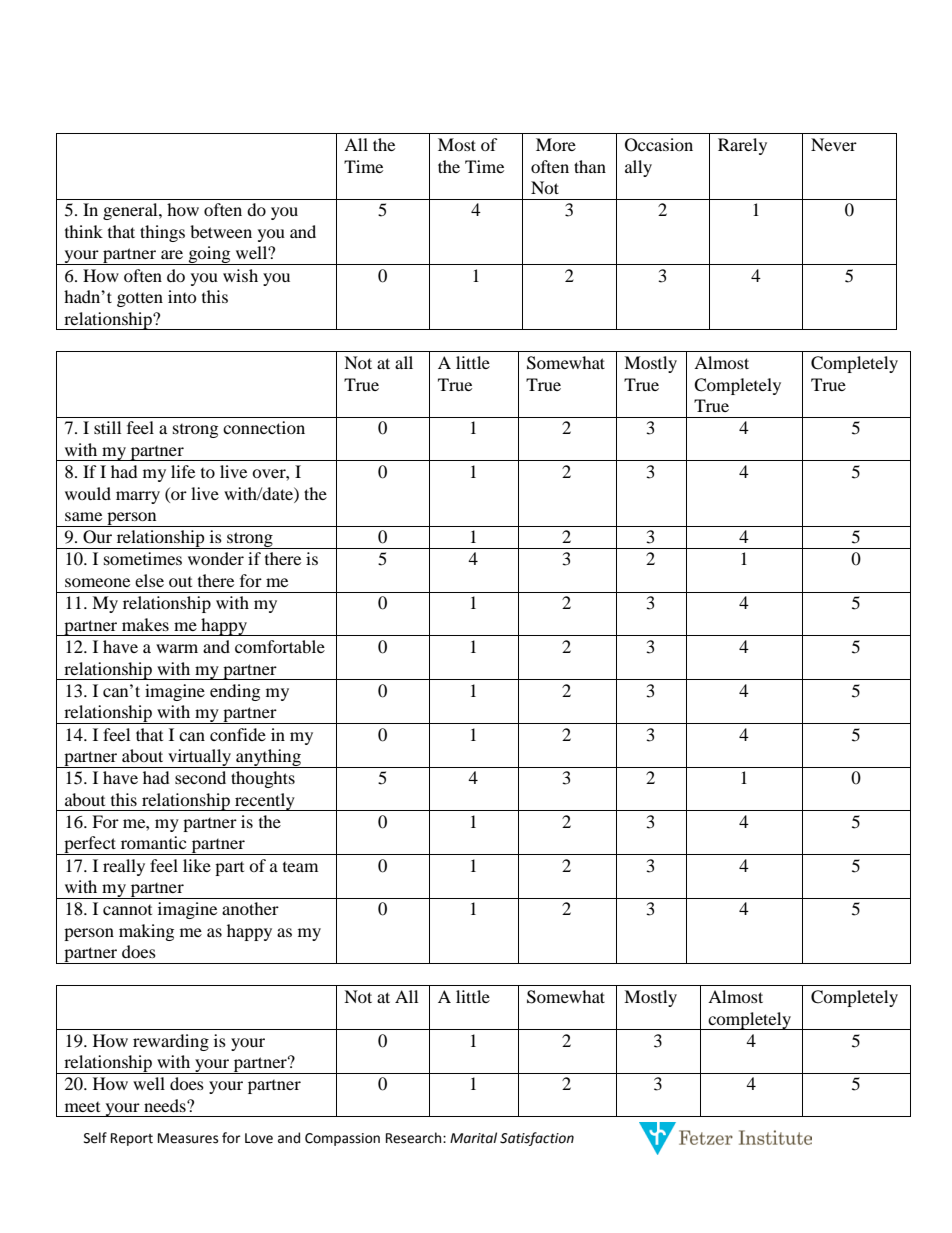  I want to click on needs, so click(166, 1105).
